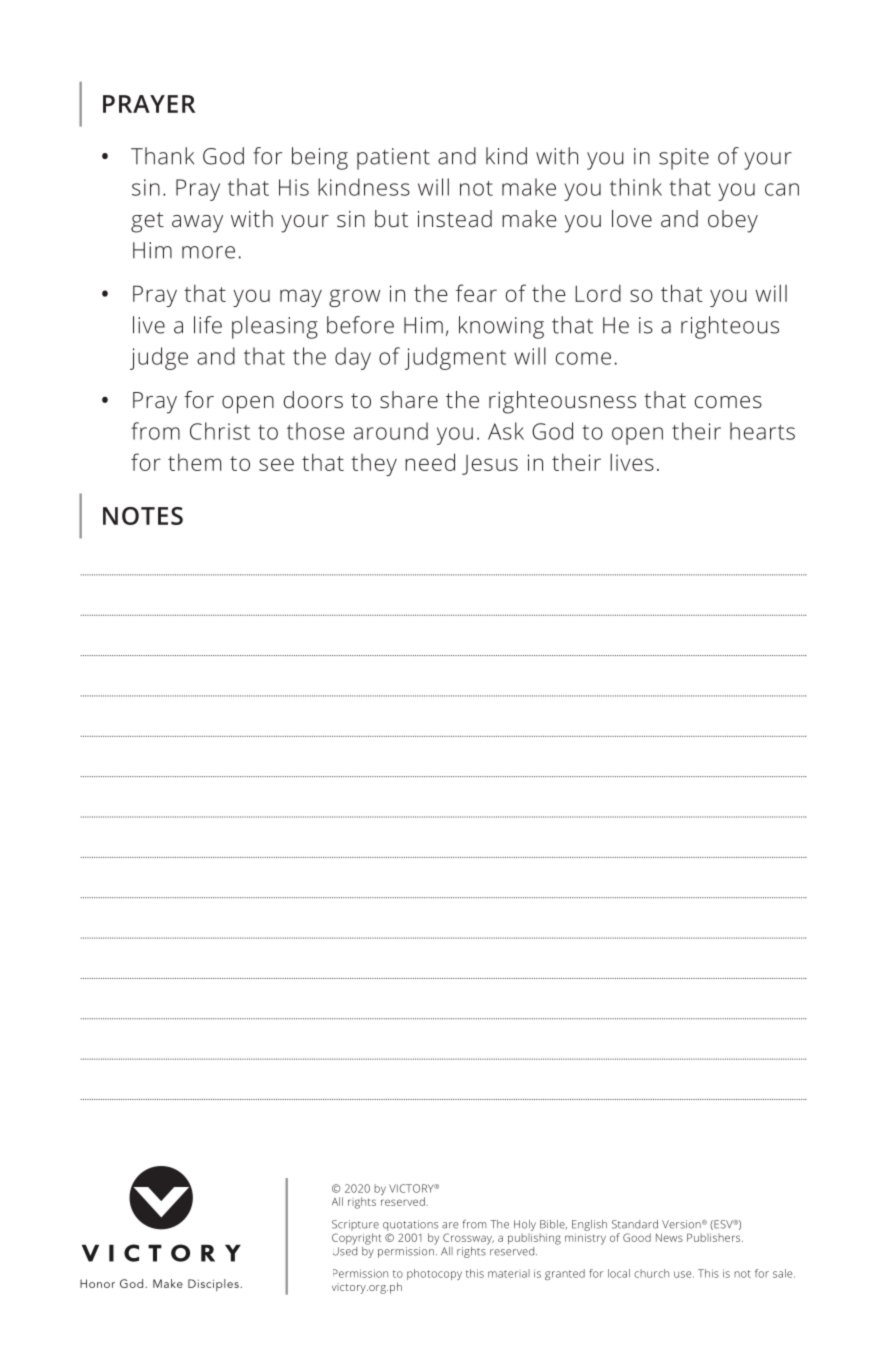 This screenshot has height=1372, width=887. Describe the element at coordinates (355, 1225) in the screenshot. I see `Scripture` at that location.
